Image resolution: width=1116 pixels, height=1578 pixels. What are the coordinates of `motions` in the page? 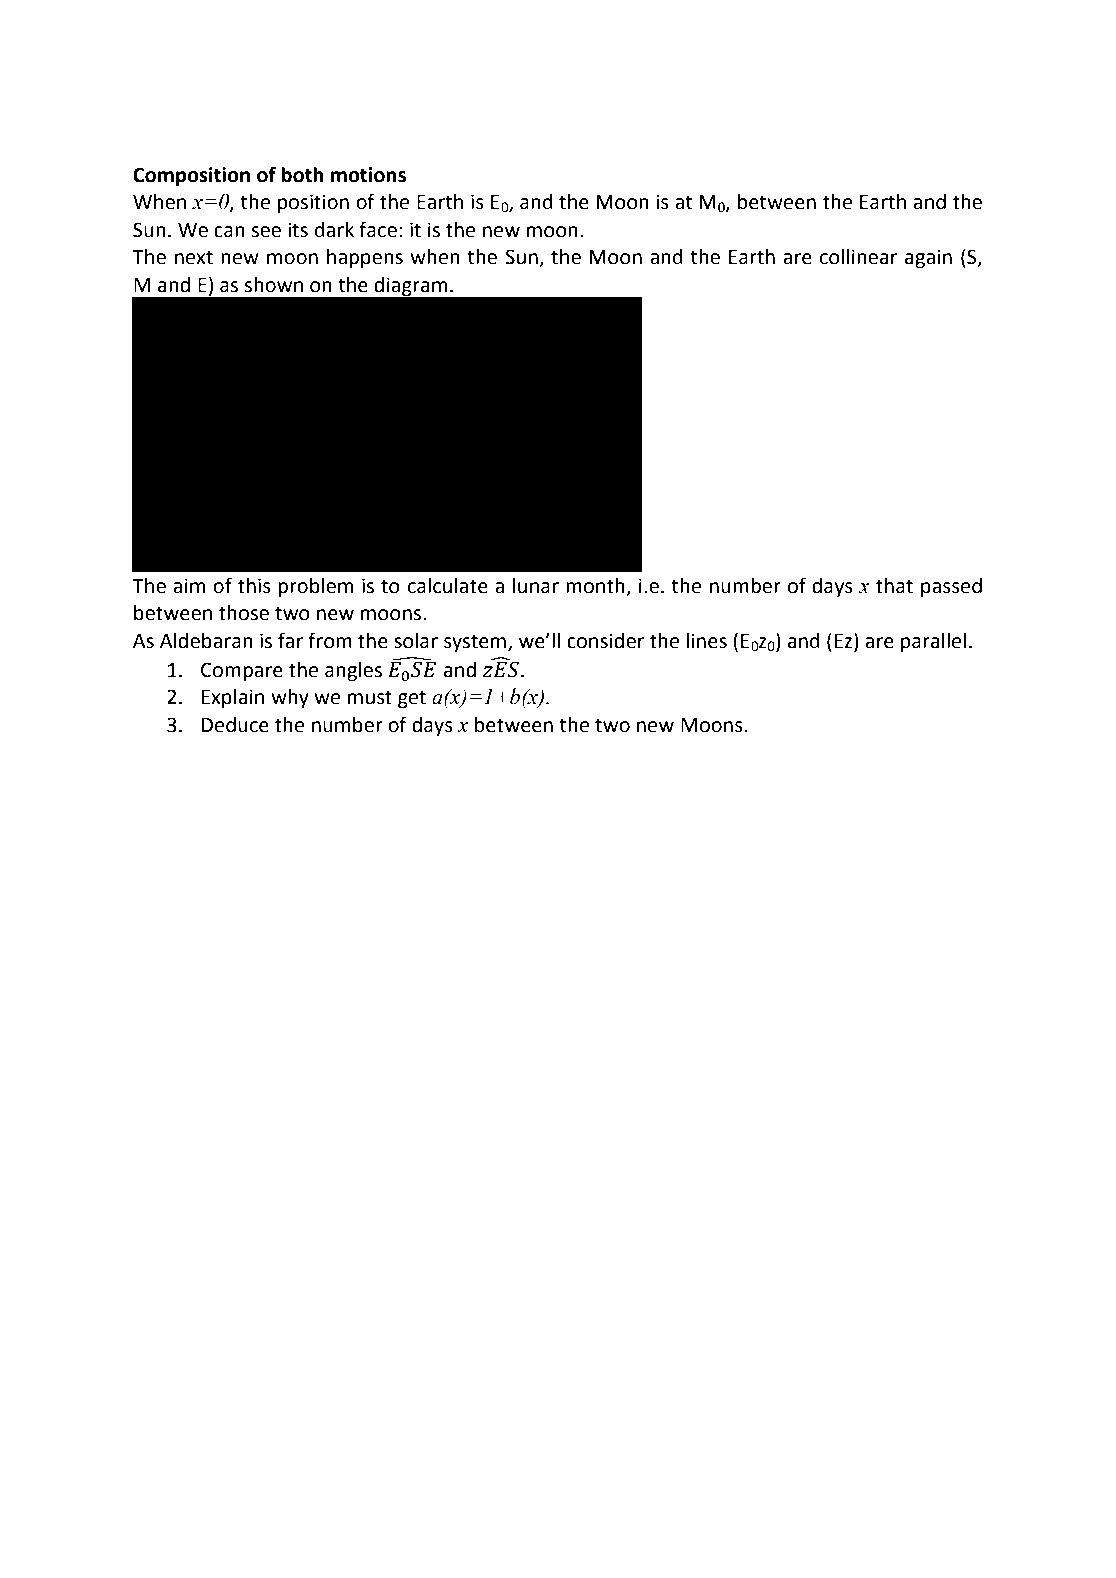 It's located at (368, 175).
